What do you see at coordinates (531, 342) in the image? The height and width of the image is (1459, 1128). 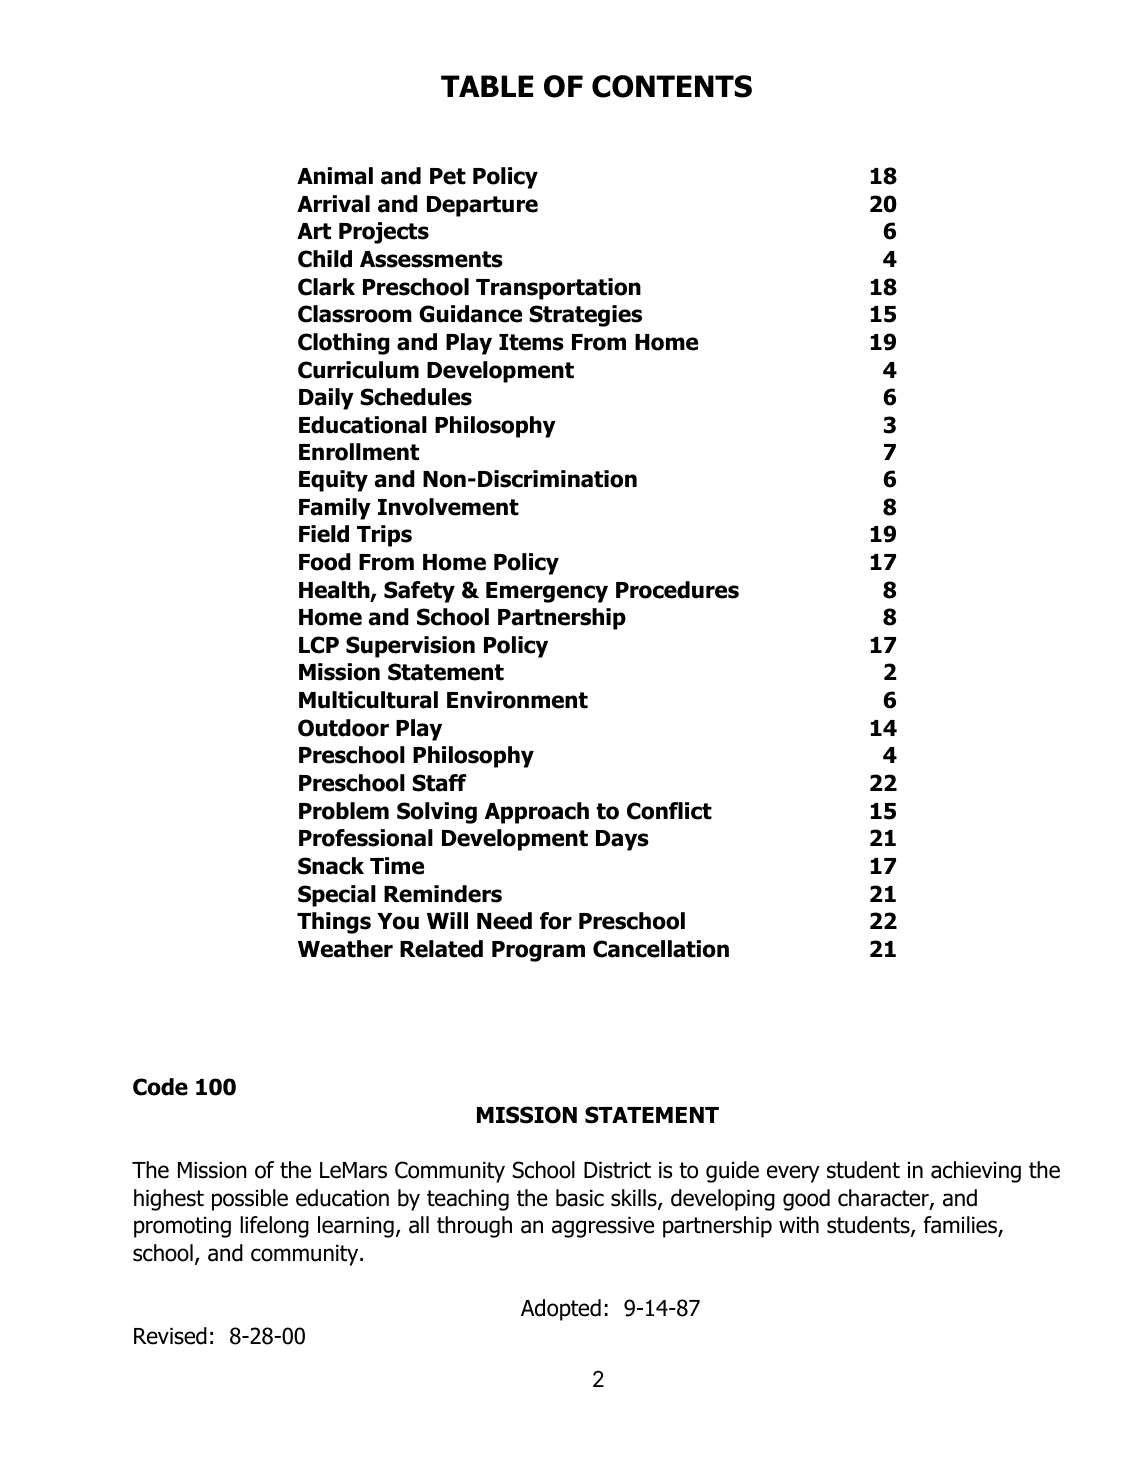 I see `Items` at bounding box center [531, 342].
